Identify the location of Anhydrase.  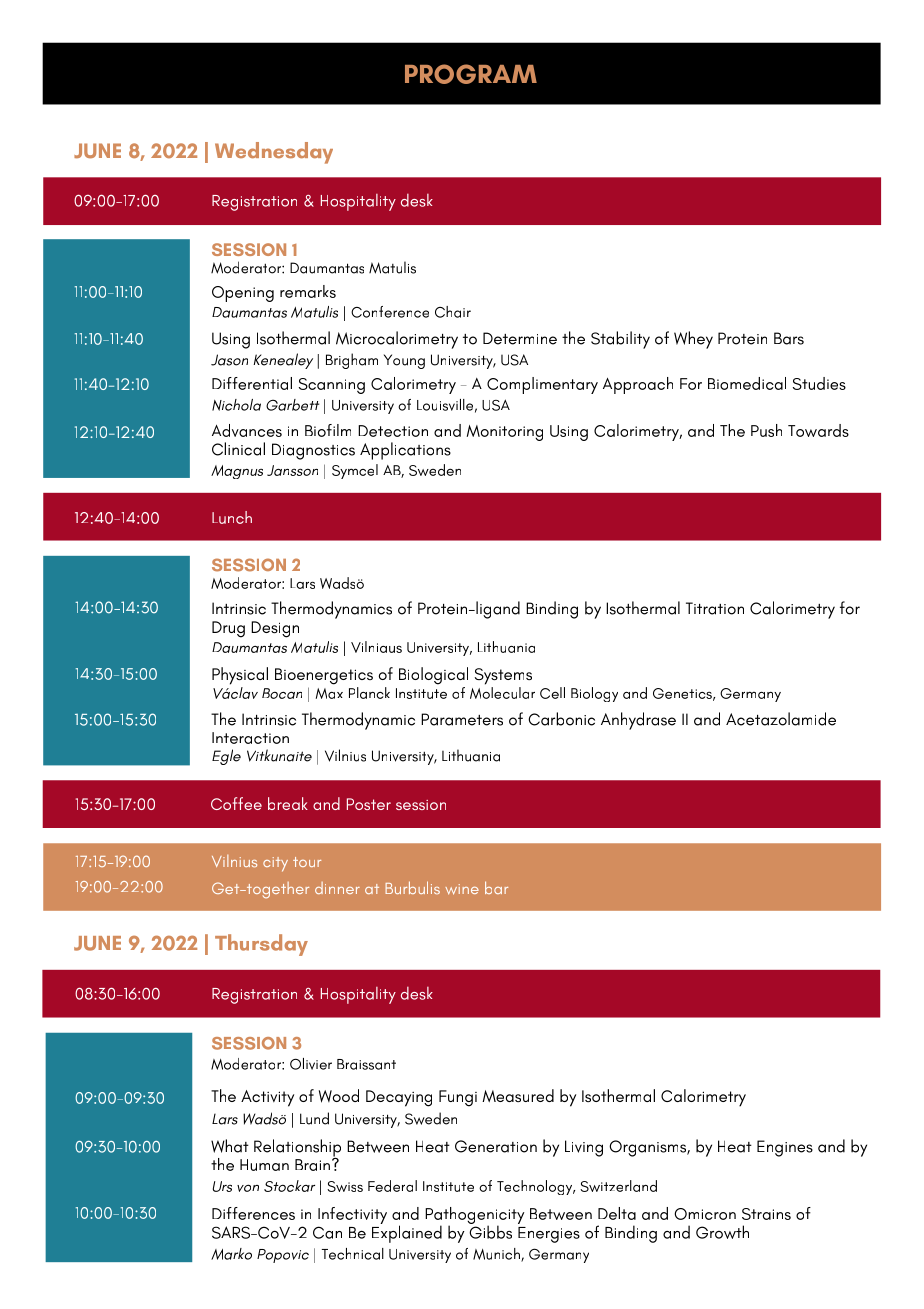
(638, 721).
